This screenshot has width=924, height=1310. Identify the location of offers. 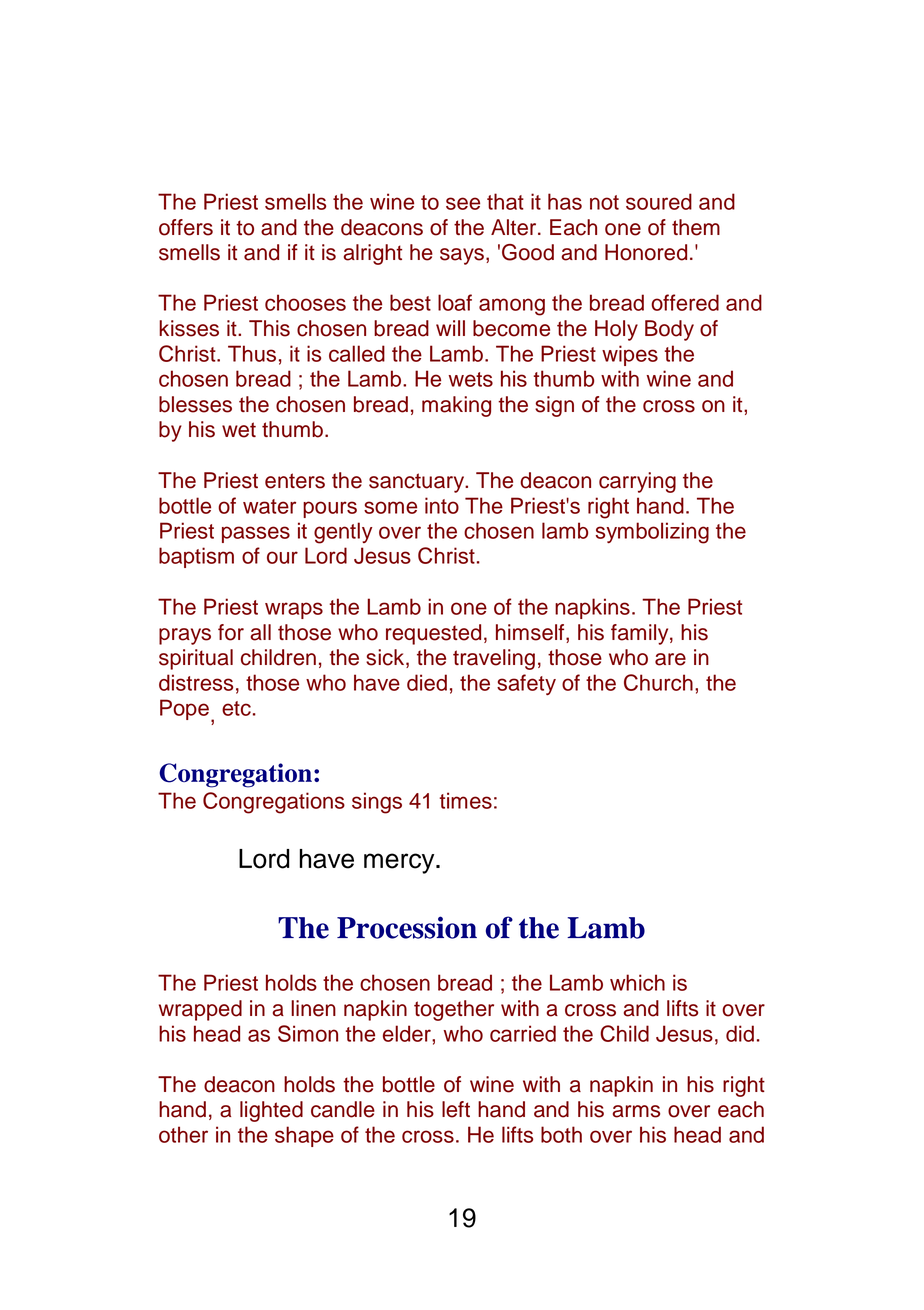
(186, 227).
